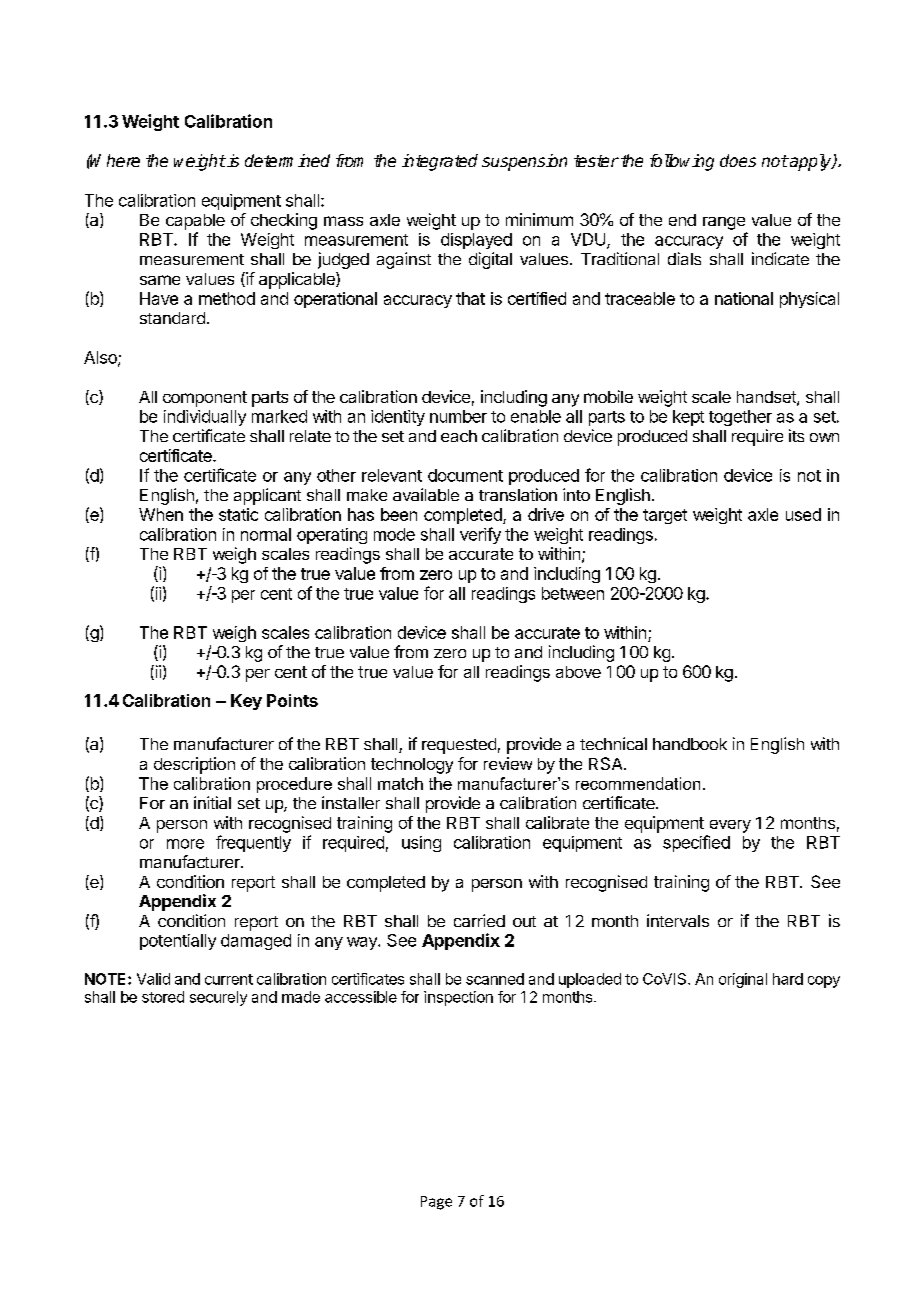 Image resolution: width=924 pixels, height=1308 pixels. I want to click on original, so click(743, 980).
